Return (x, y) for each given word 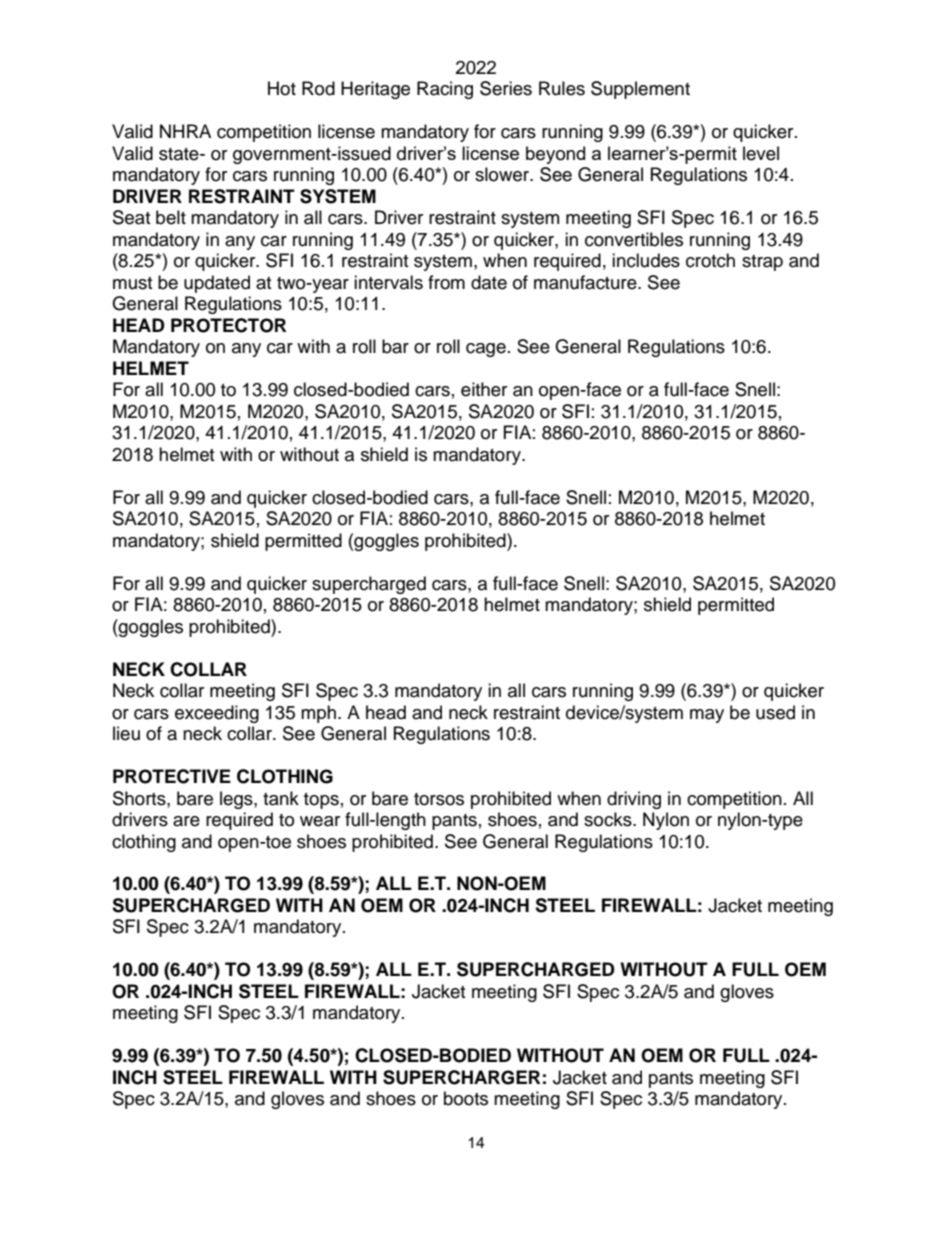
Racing (445, 90)
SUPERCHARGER (461, 1077)
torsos (439, 799)
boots (466, 1098)
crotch (710, 260)
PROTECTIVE (172, 776)
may (707, 716)
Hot (282, 88)
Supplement (640, 90)
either (484, 389)
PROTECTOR (228, 325)
